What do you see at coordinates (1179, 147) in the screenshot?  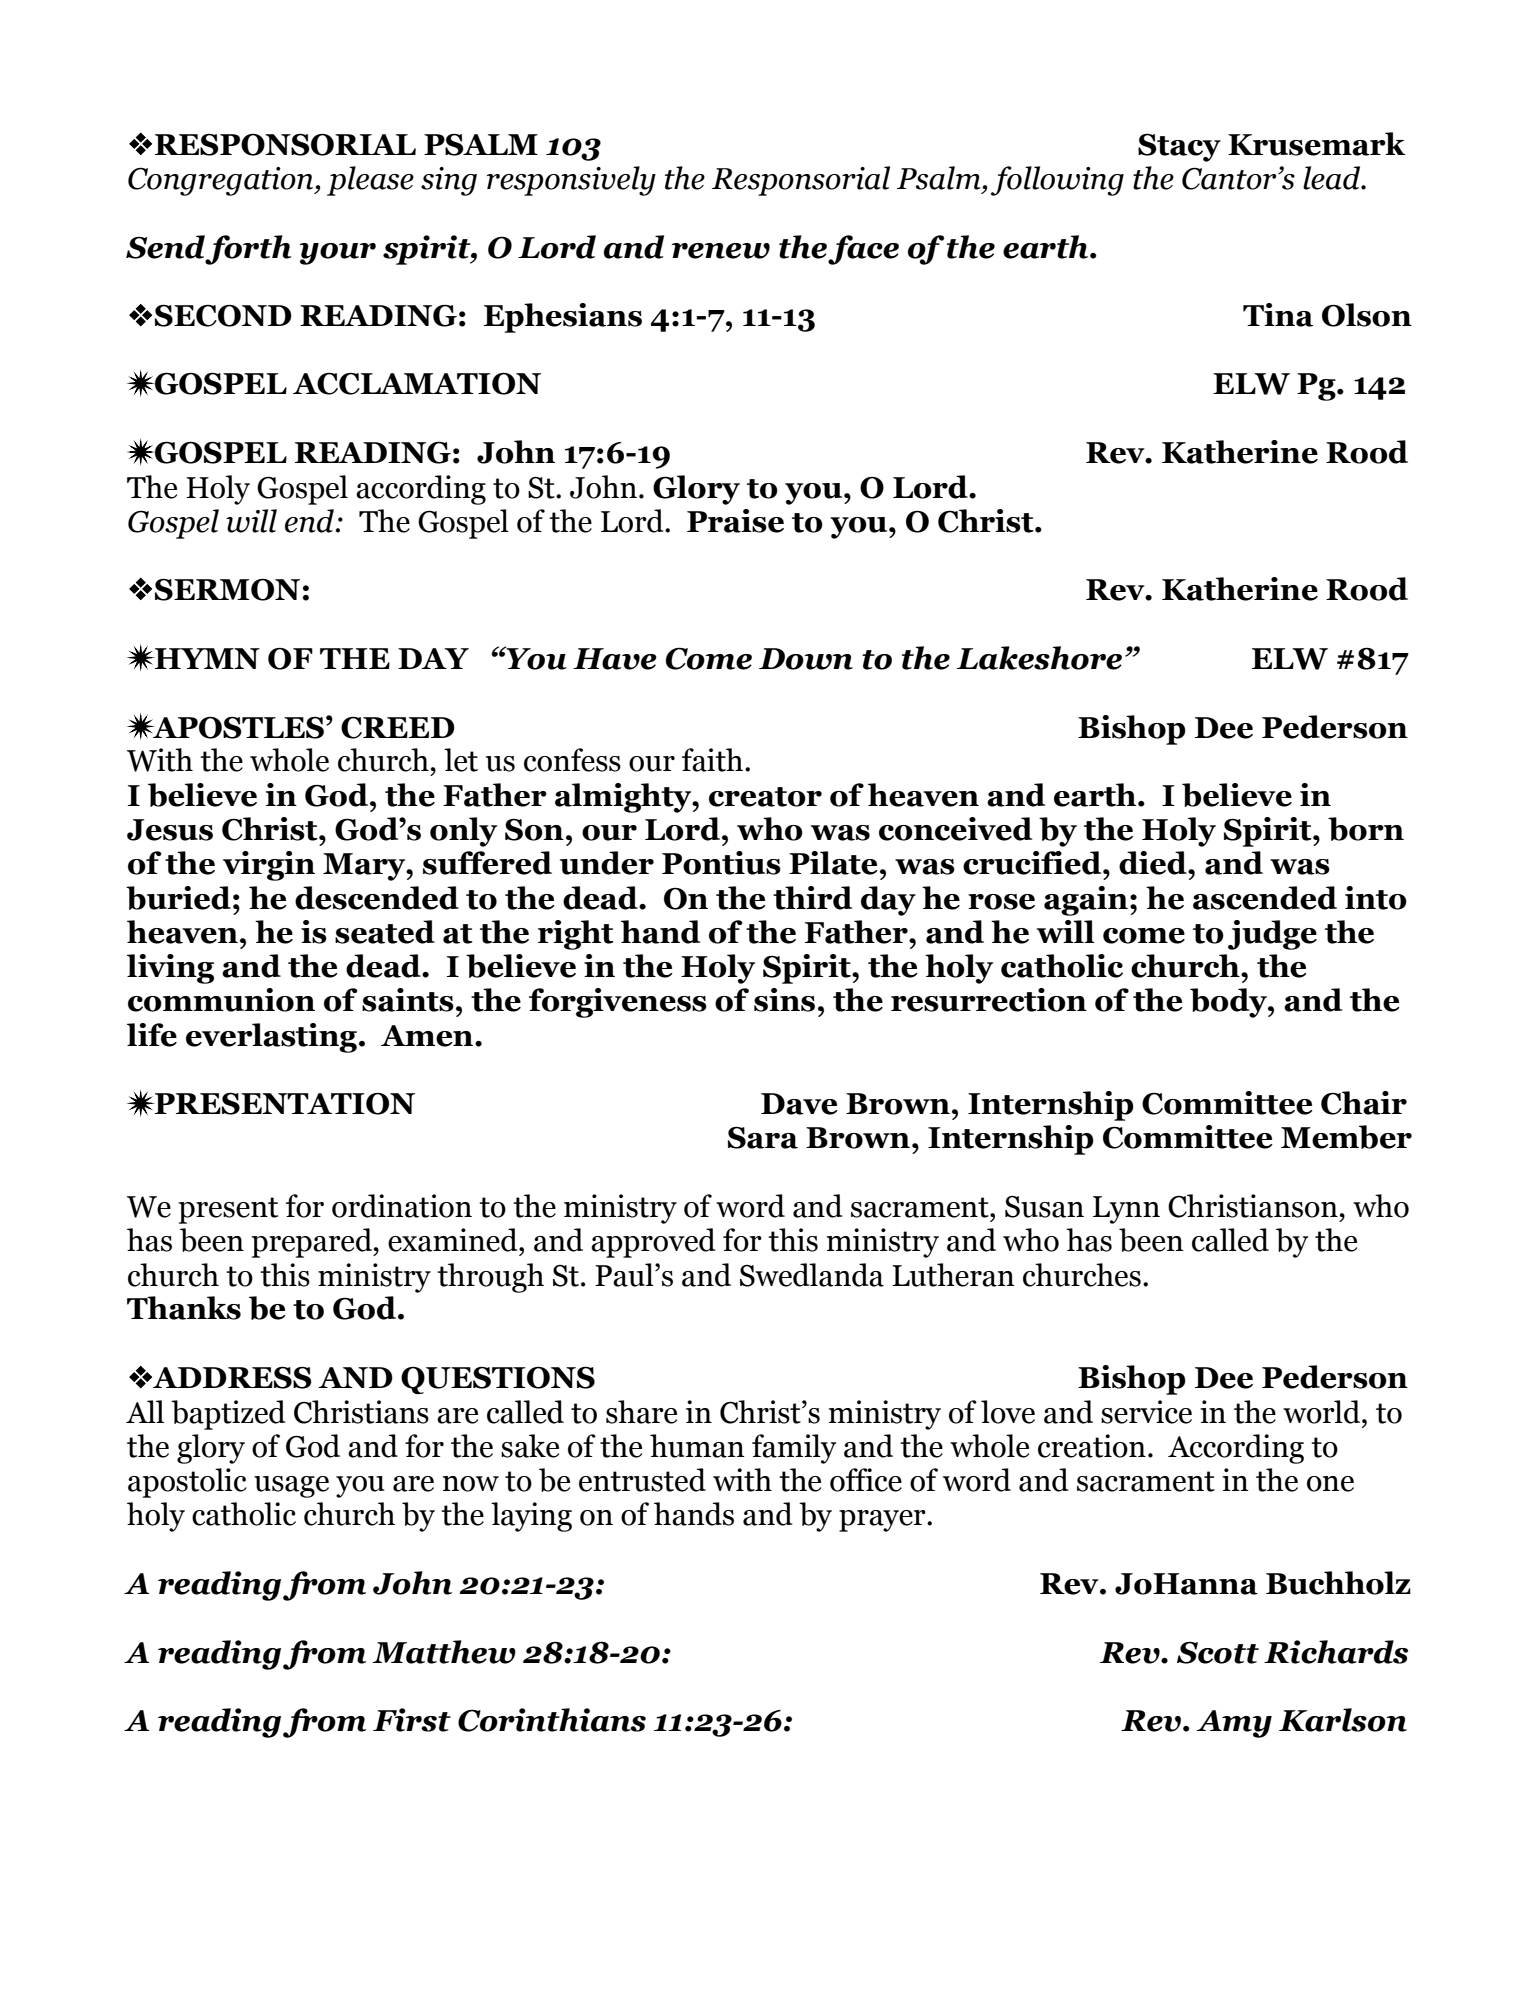 I see `Stacy` at bounding box center [1179, 147].
